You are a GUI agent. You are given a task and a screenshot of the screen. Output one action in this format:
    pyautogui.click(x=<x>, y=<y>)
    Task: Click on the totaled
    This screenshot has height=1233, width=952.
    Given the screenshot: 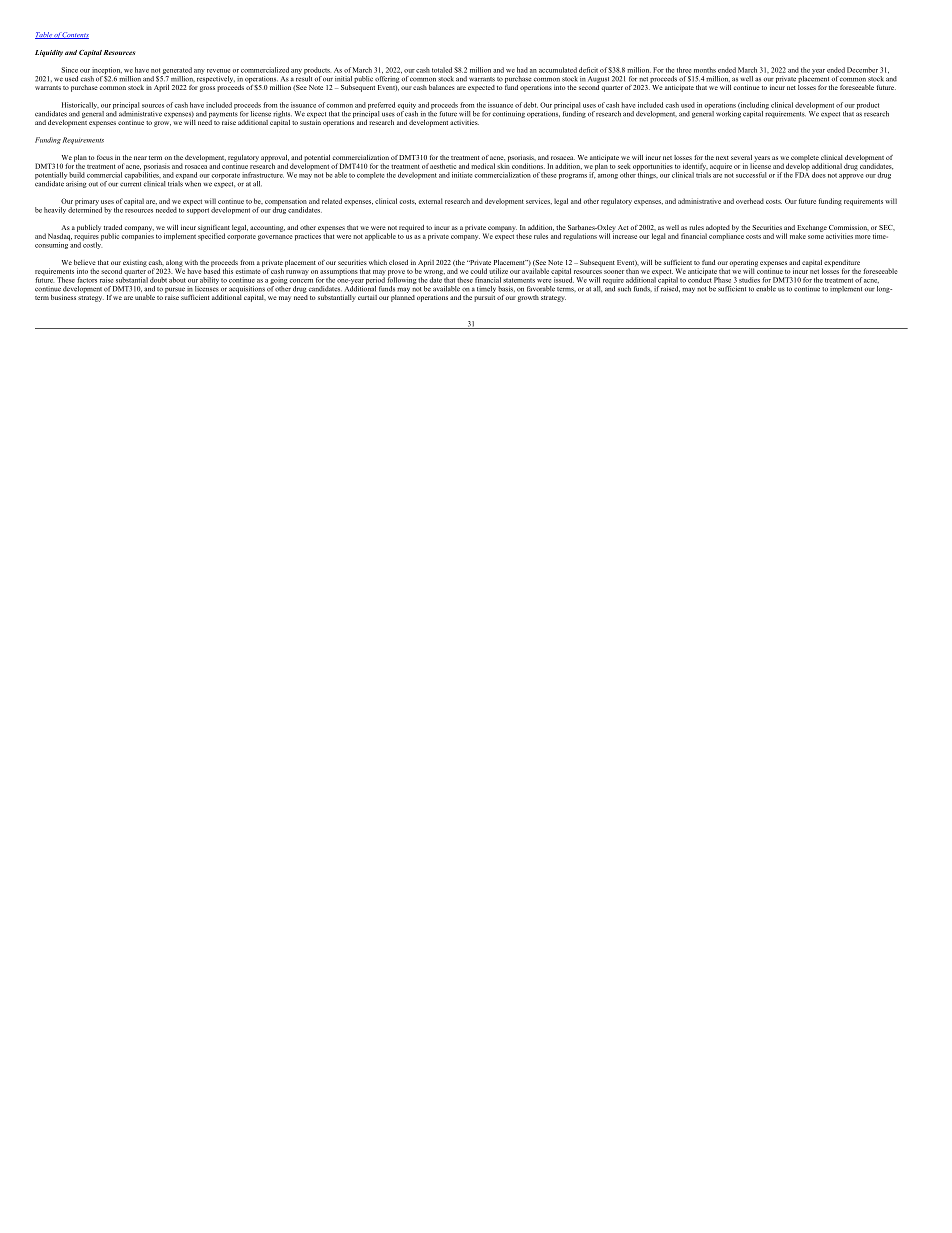 What is the action you would take?
    pyautogui.click(x=442, y=70)
